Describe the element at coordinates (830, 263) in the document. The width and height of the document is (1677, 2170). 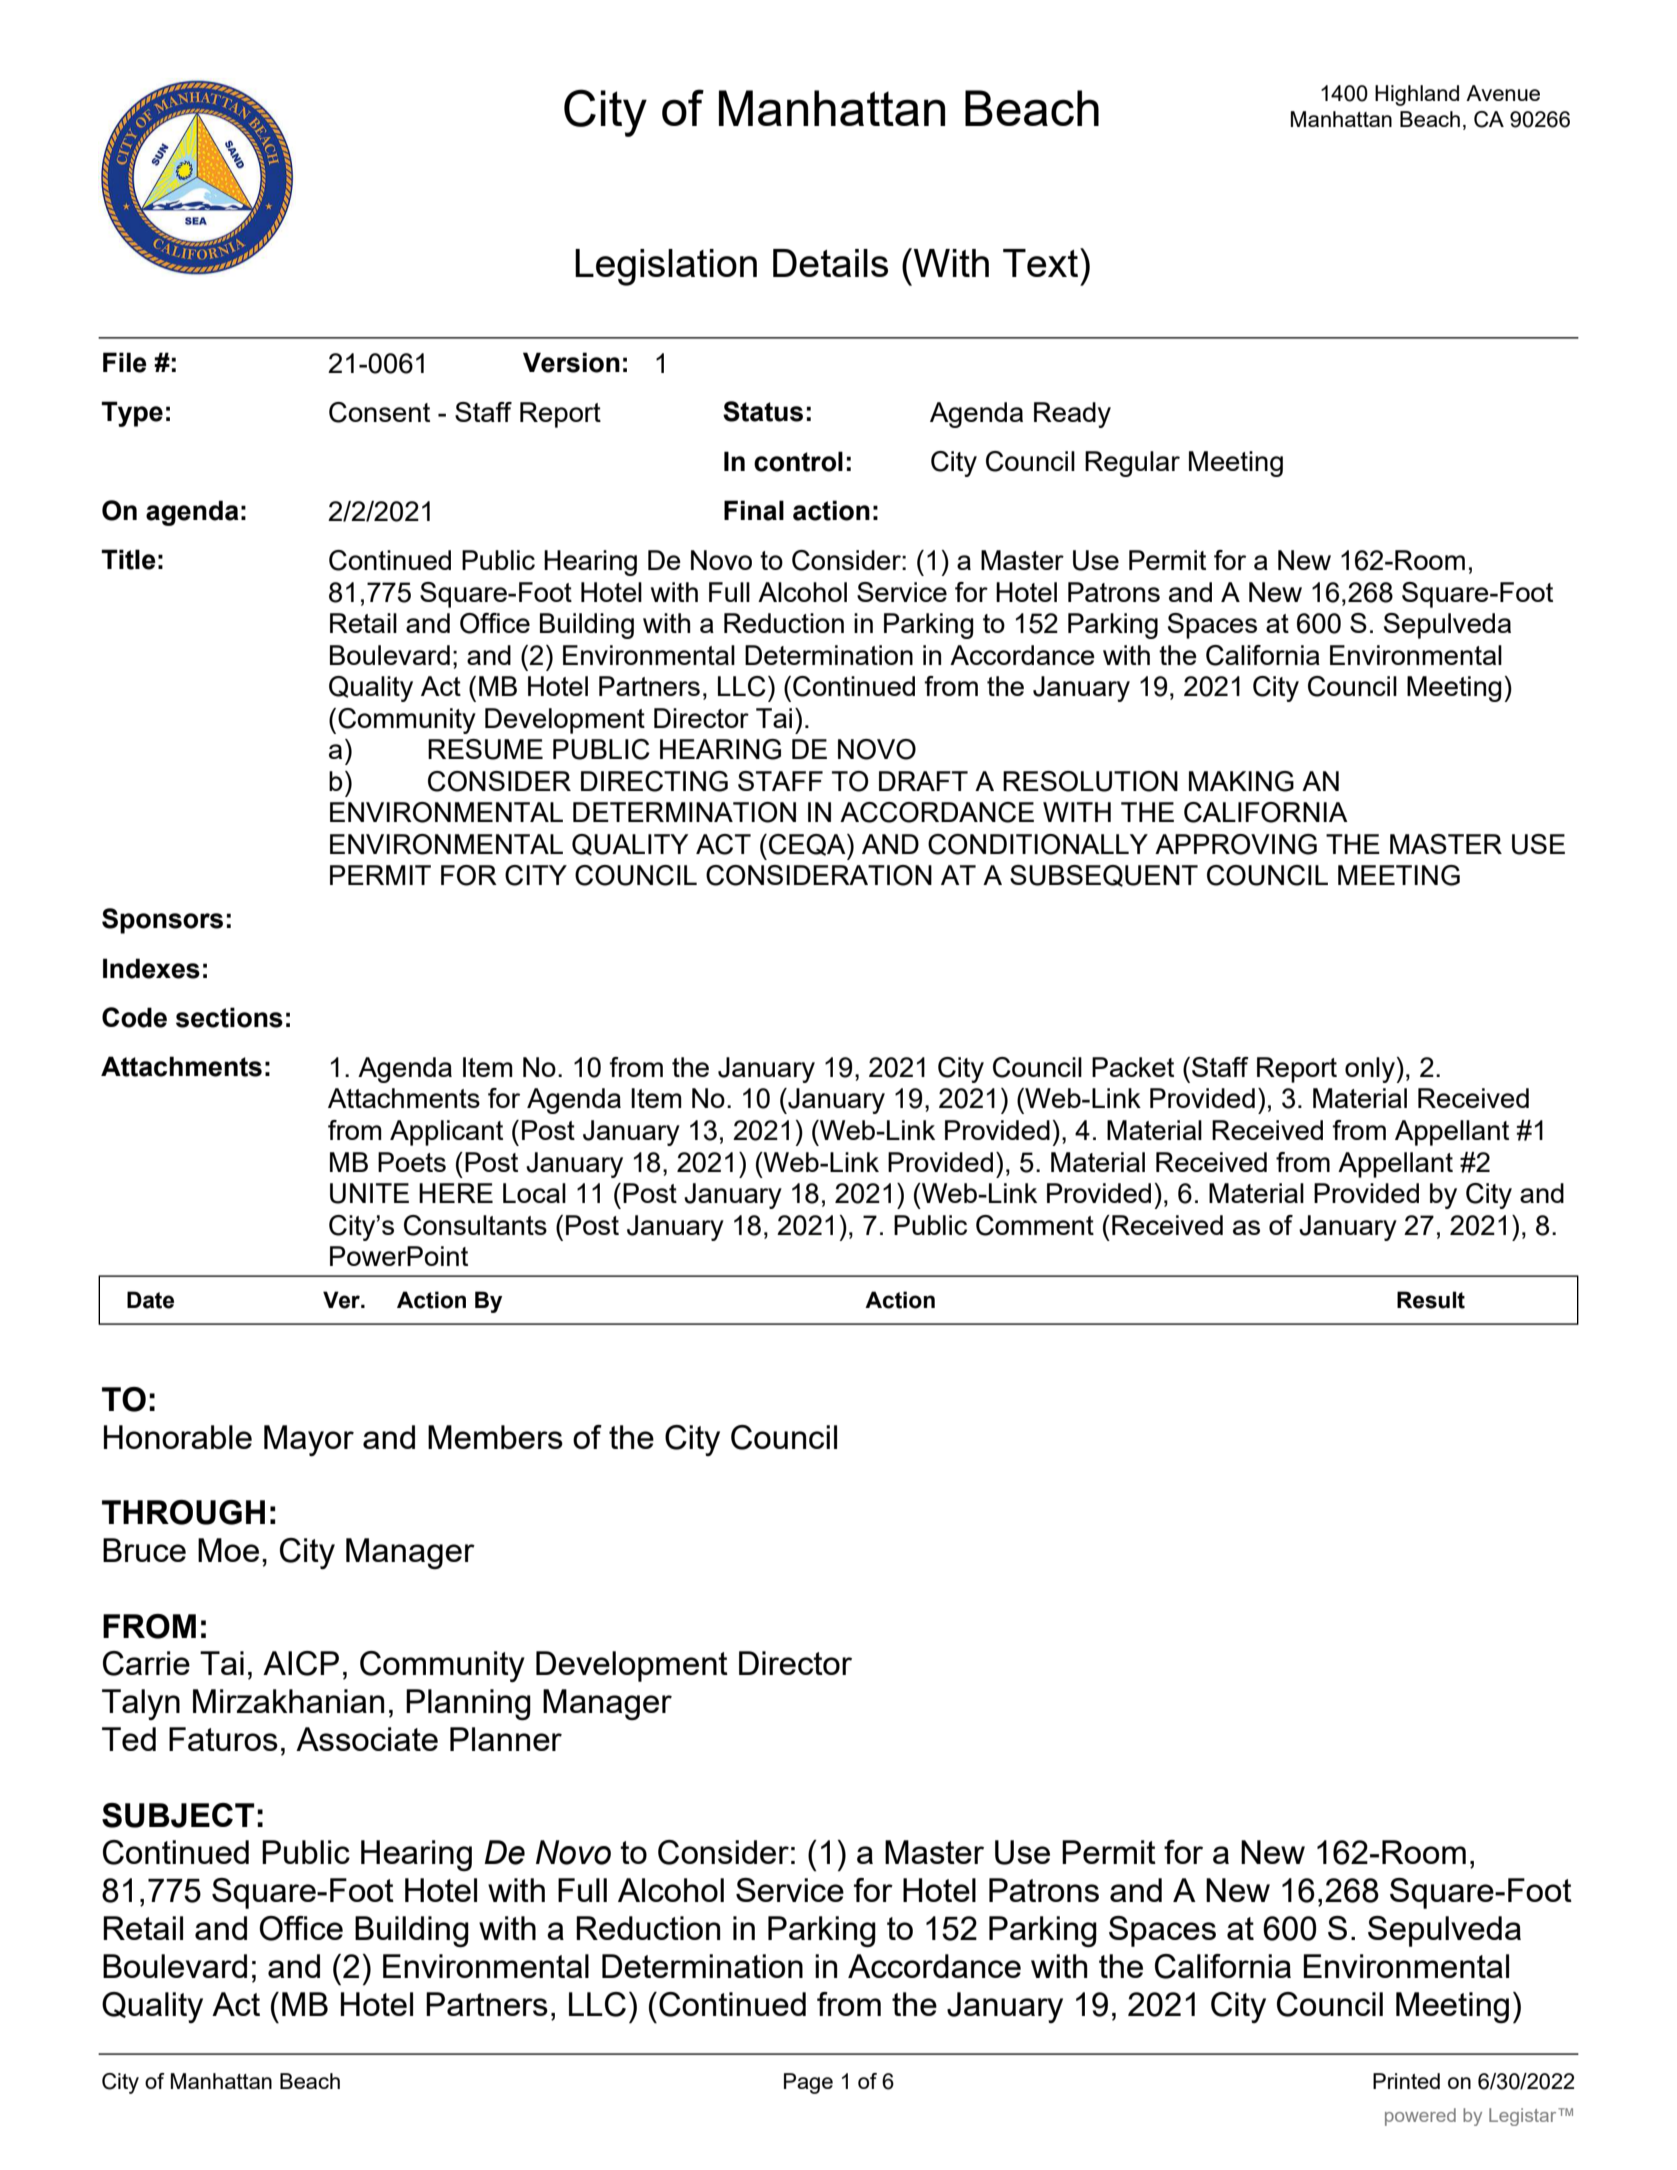
I see `Details` at that location.
